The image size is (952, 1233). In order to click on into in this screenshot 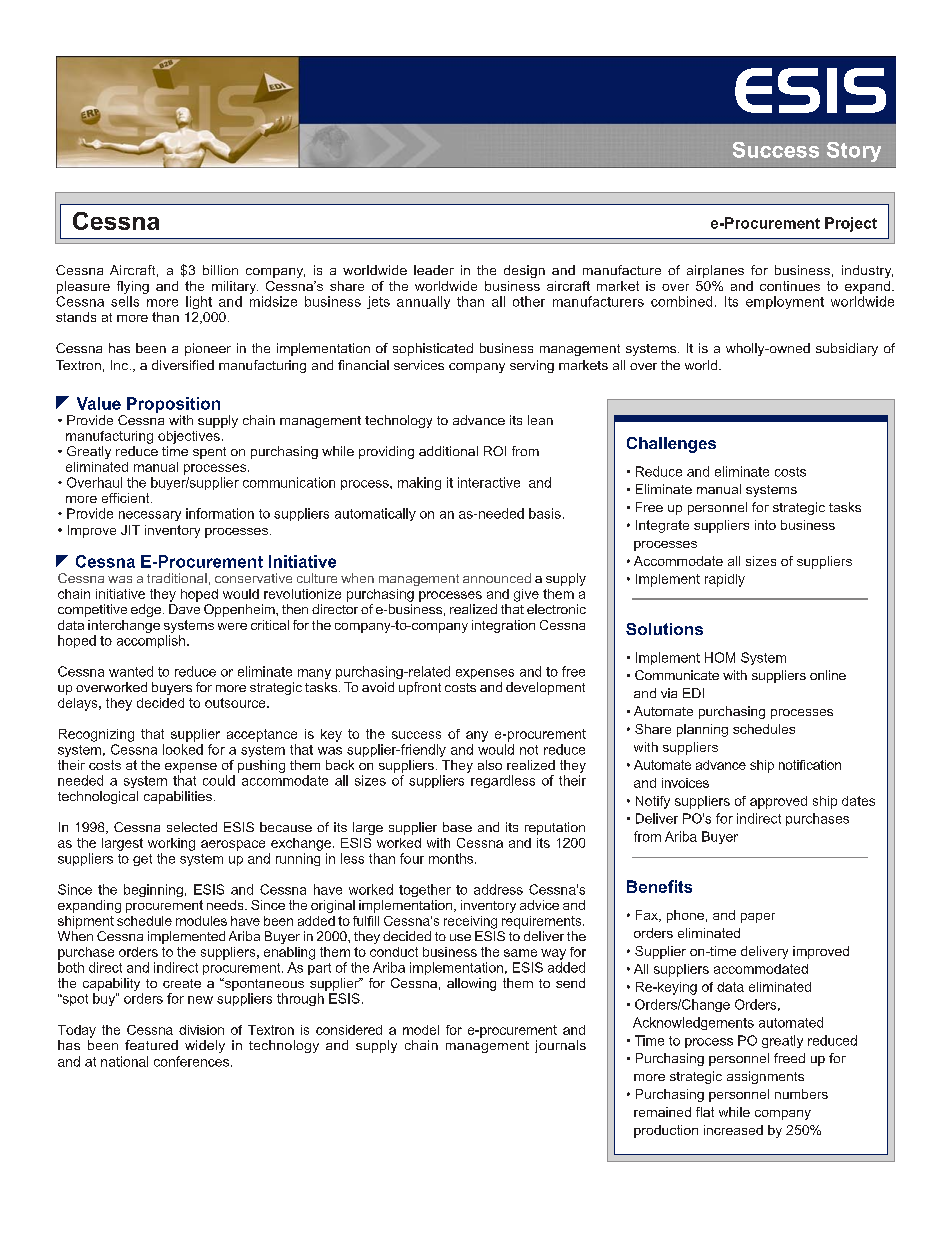, I will do `click(765, 525)`.
